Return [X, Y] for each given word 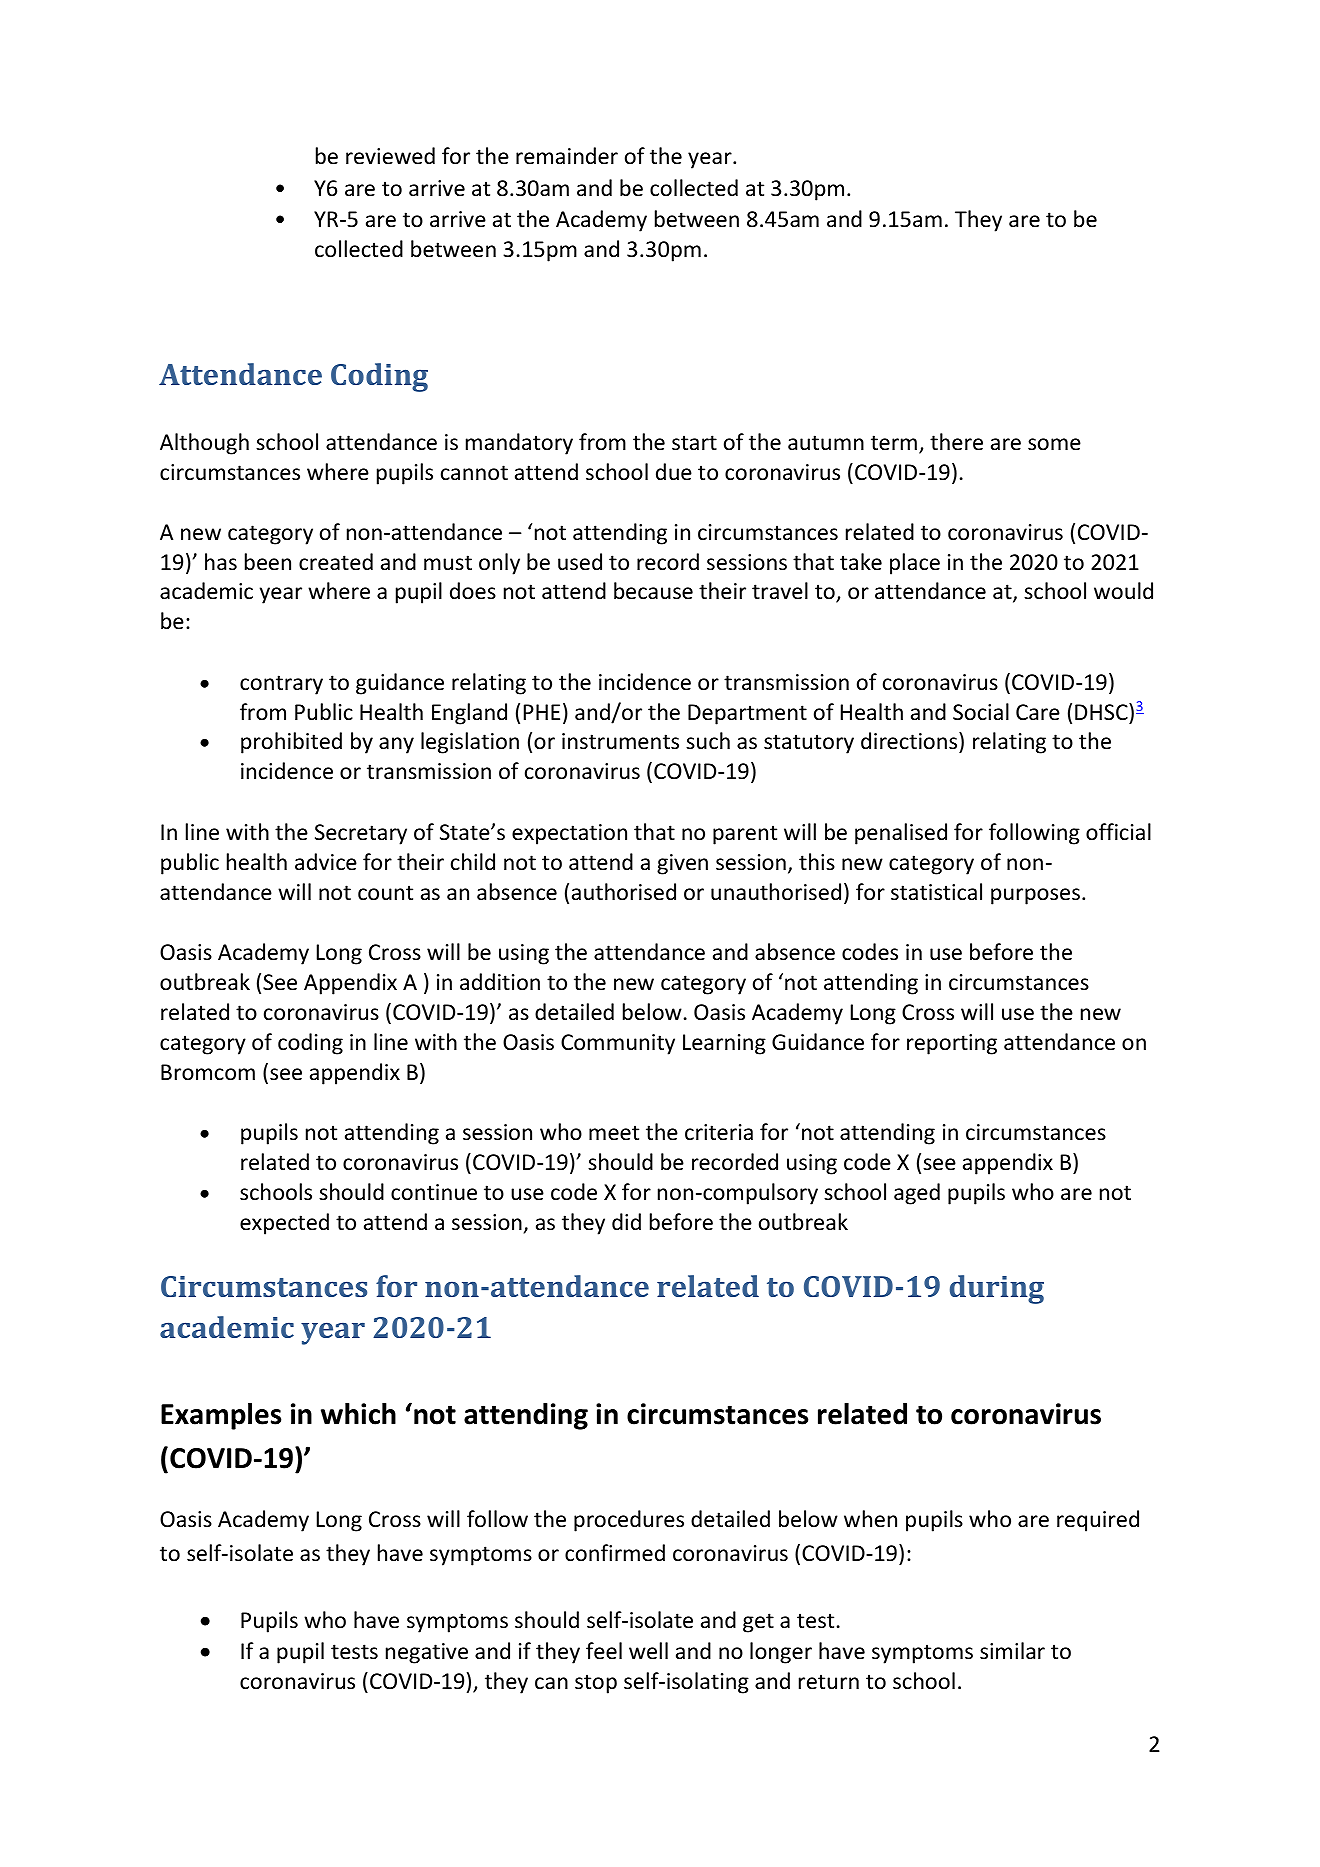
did [626, 1221]
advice [326, 862]
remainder [567, 156]
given [682, 864]
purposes [1035, 896]
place [915, 564]
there [956, 442]
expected [284, 1224]
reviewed [390, 156]
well [648, 1651]
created [336, 562]
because [653, 591]
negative [427, 1653]
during [997, 1289]
